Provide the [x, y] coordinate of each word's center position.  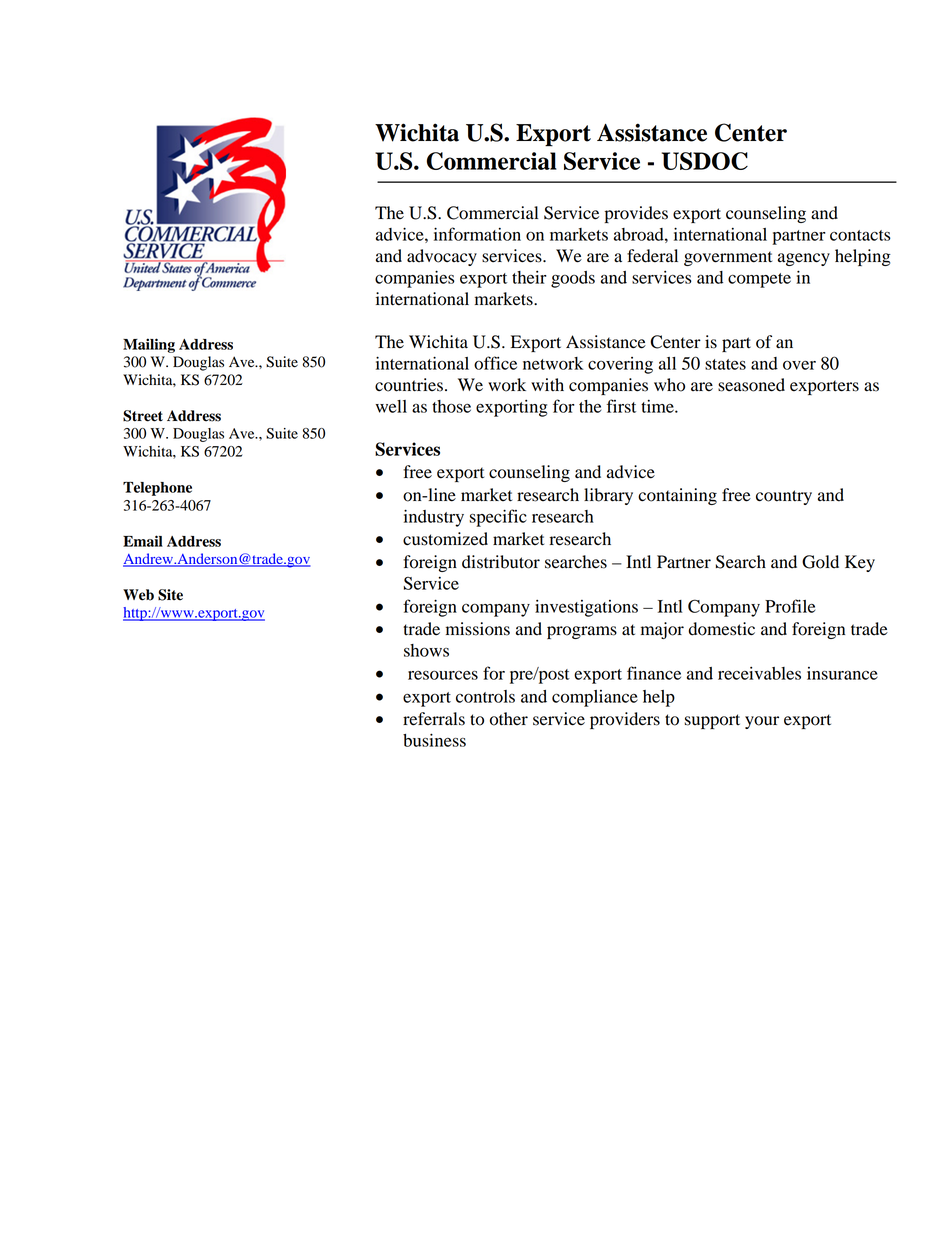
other [509, 719]
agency [804, 259]
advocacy [442, 257]
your [762, 722]
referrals [434, 719]
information [477, 234]
